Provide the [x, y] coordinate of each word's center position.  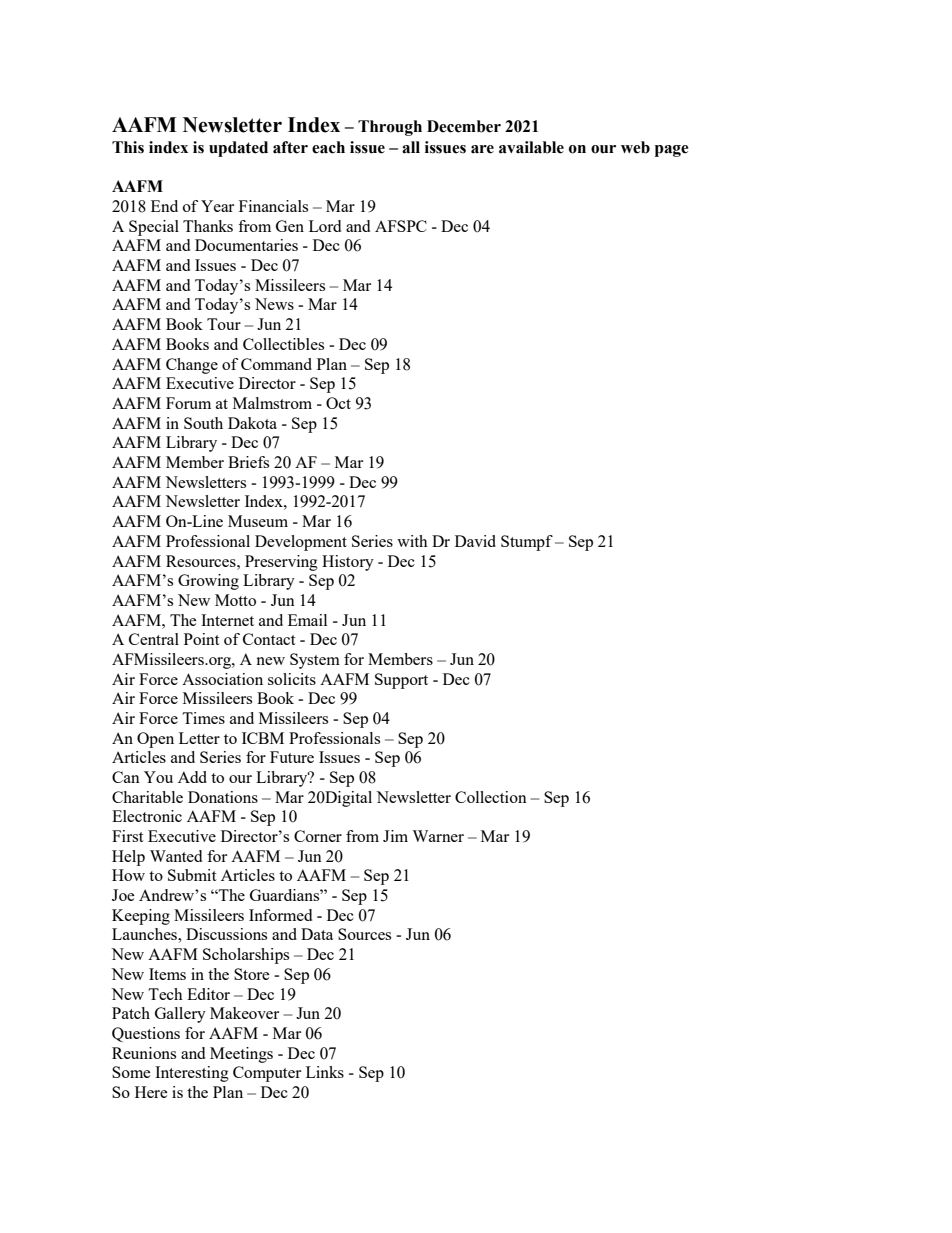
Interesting [192, 1074]
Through [390, 128]
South [203, 423]
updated [238, 149]
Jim [395, 836]
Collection [491, 797]
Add [192, 777]
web [635, 147]
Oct [338, 403]
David [475, 541]
